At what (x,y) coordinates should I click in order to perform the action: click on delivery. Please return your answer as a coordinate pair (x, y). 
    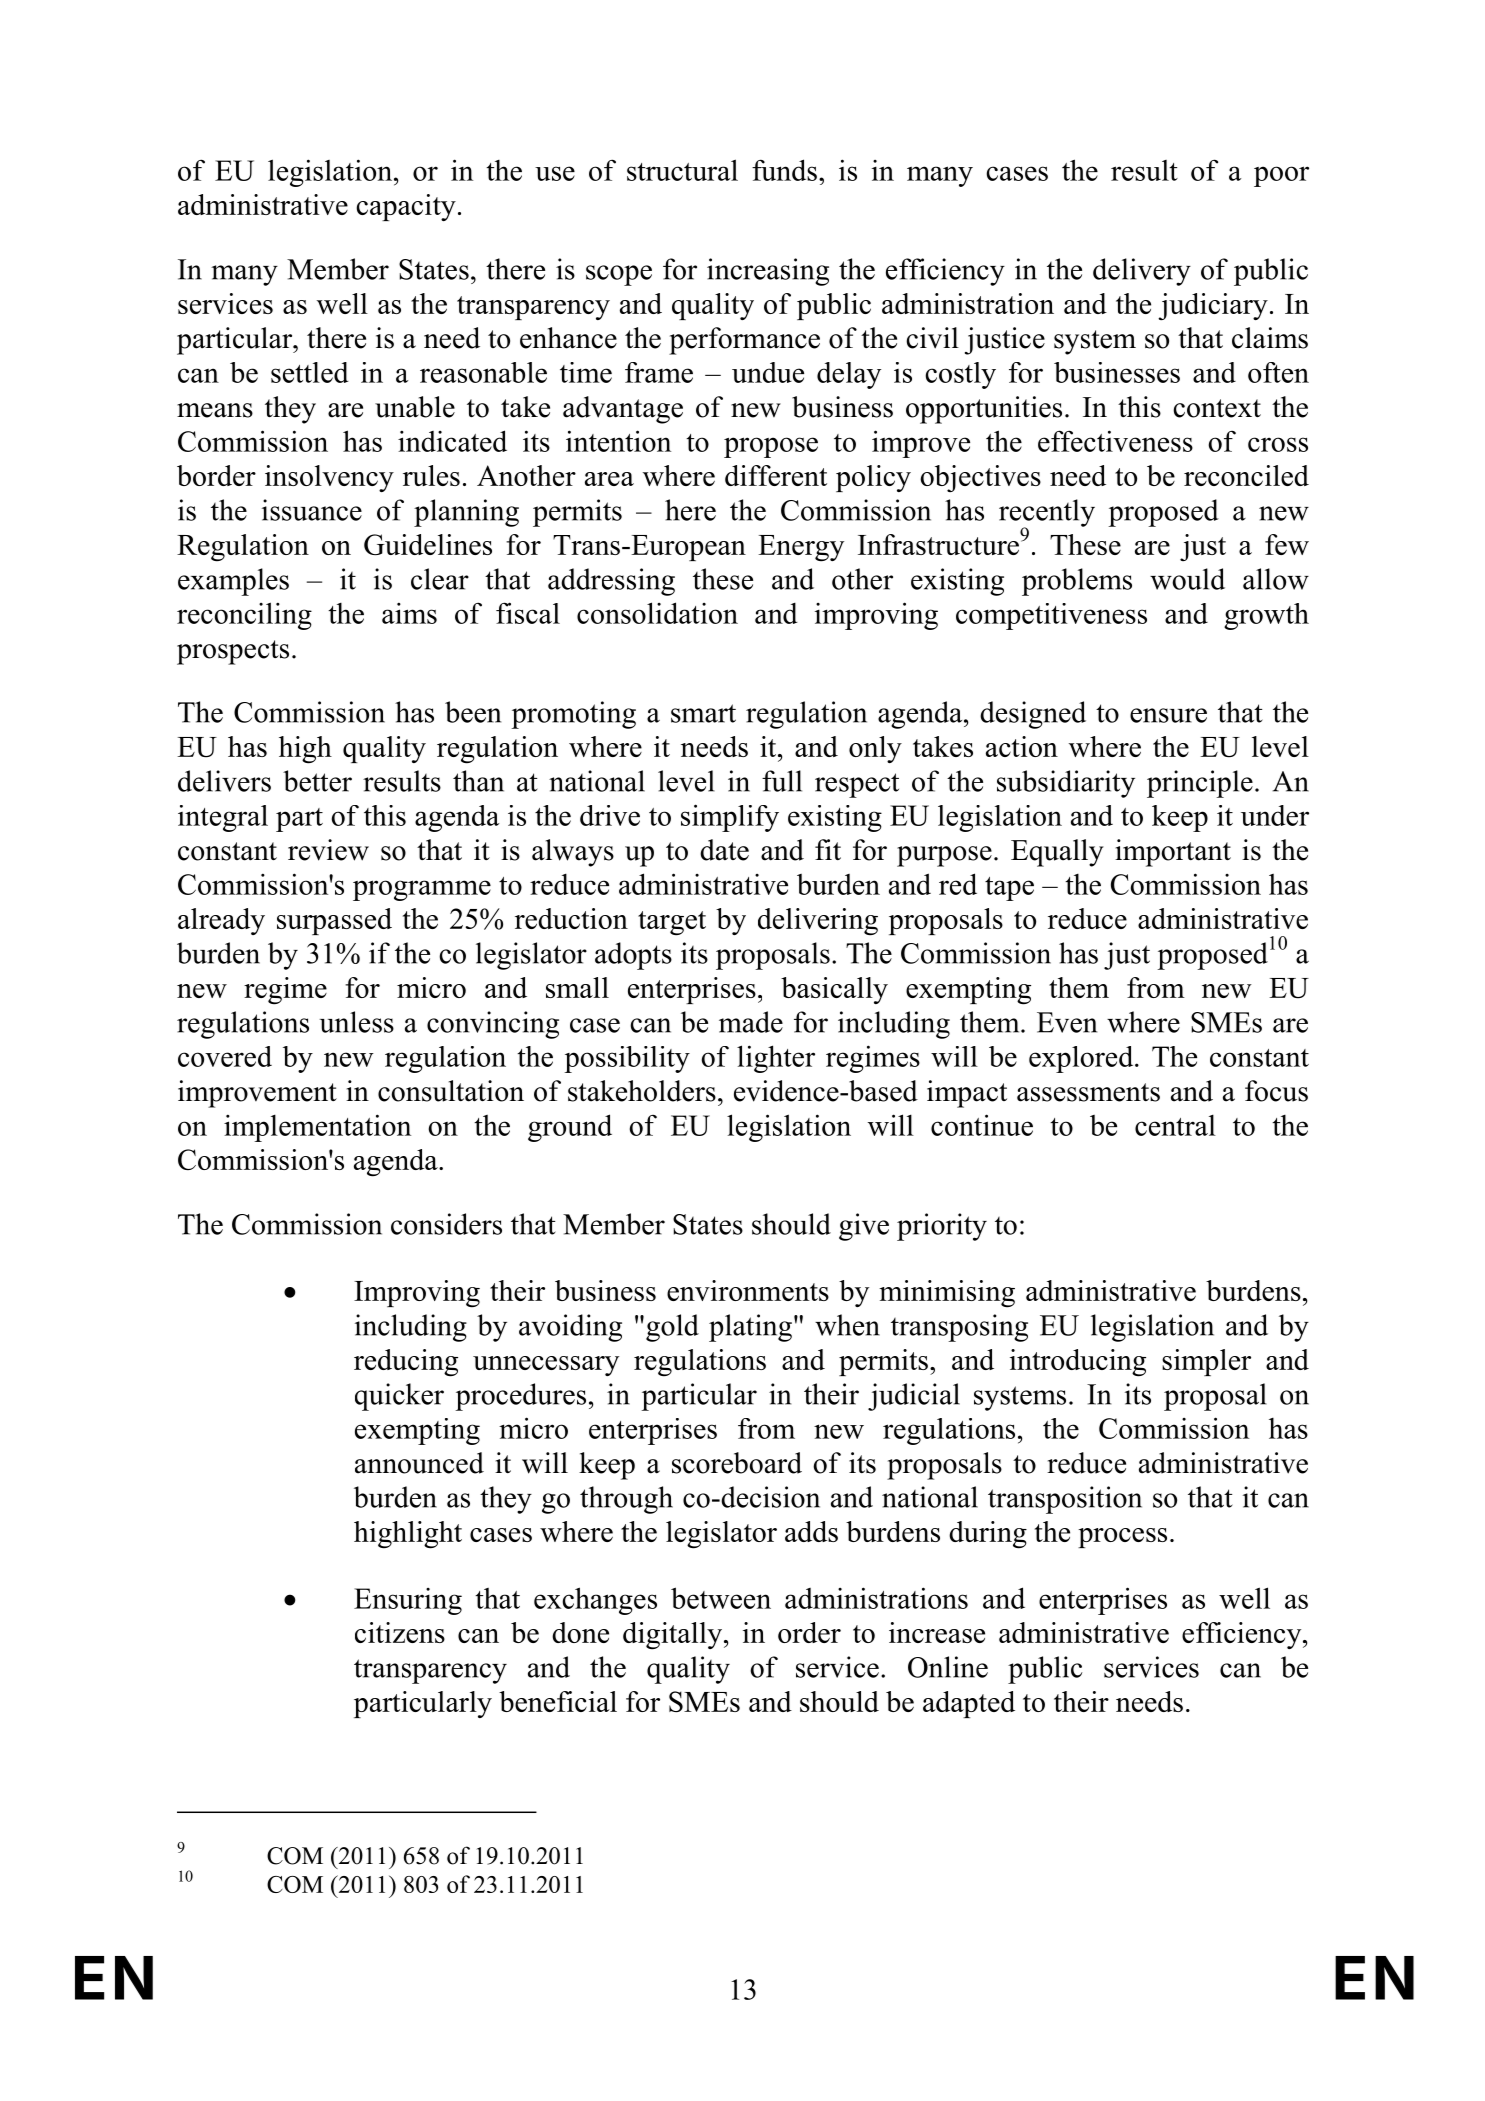
    Looking at the image, I should click on (1142, 272).
